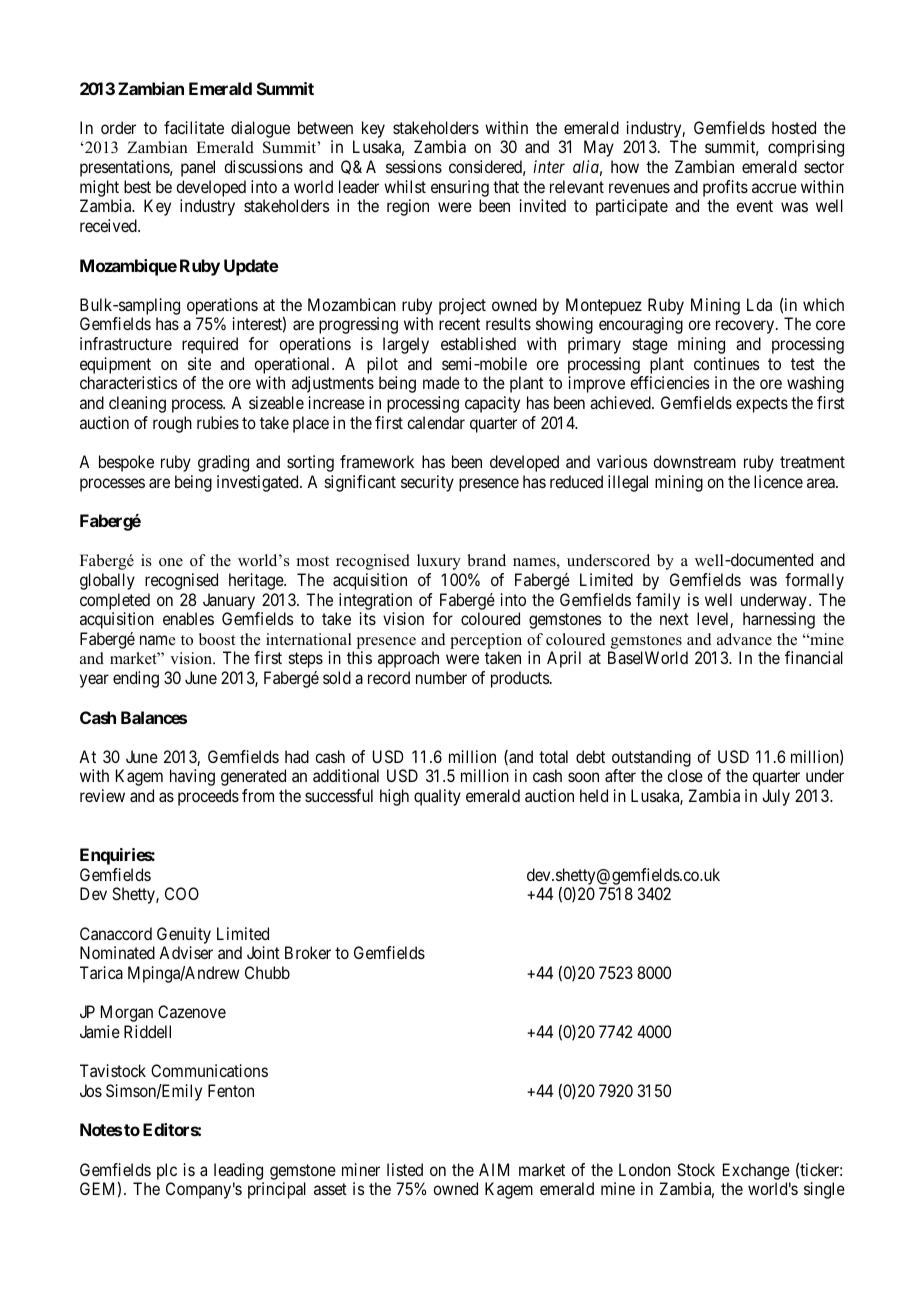  What do you see at coordinates (182, 893) in the page?
I see `COO` at bounding box center [182, 893].
